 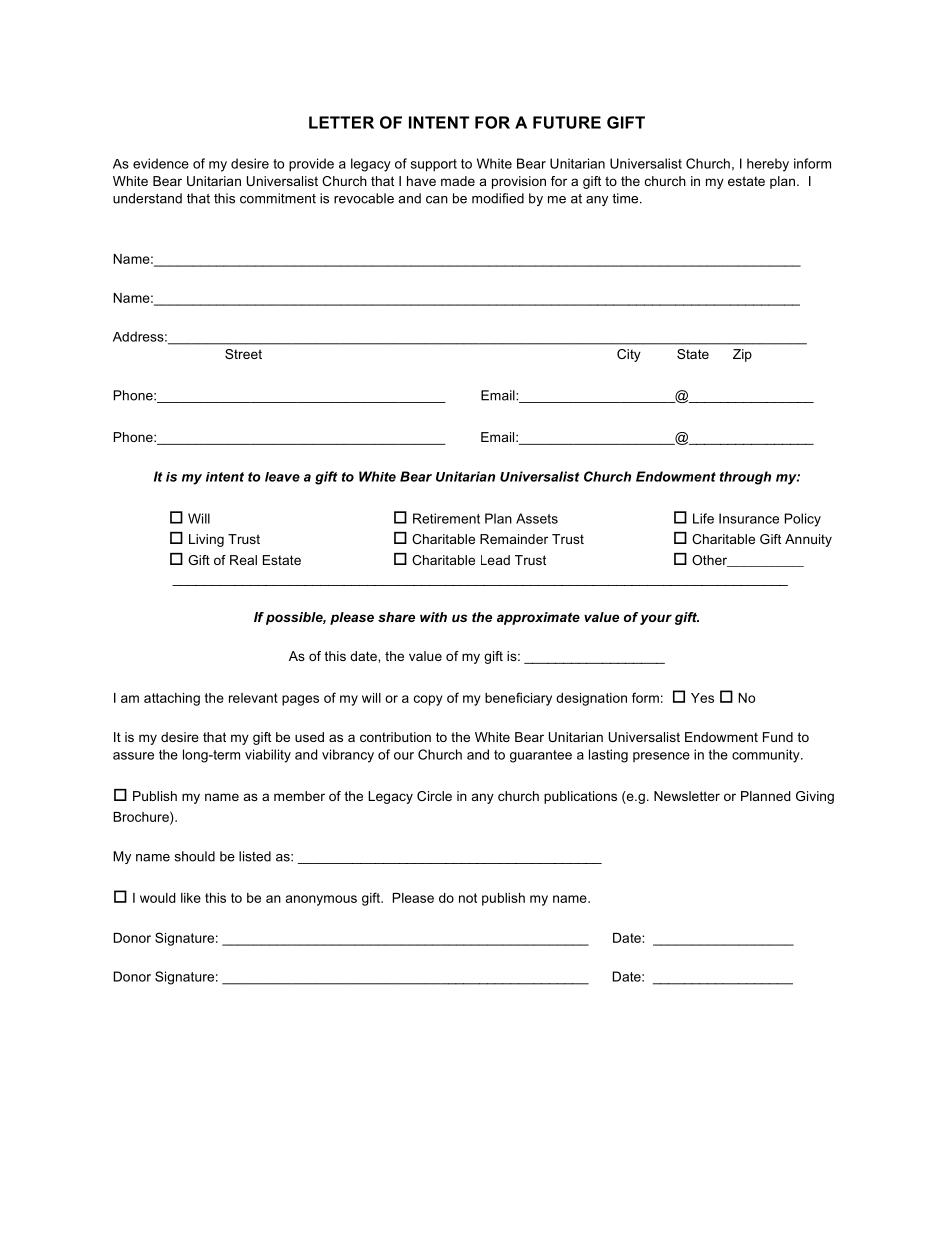 I want to click on should, so click(x=195, y=856).
